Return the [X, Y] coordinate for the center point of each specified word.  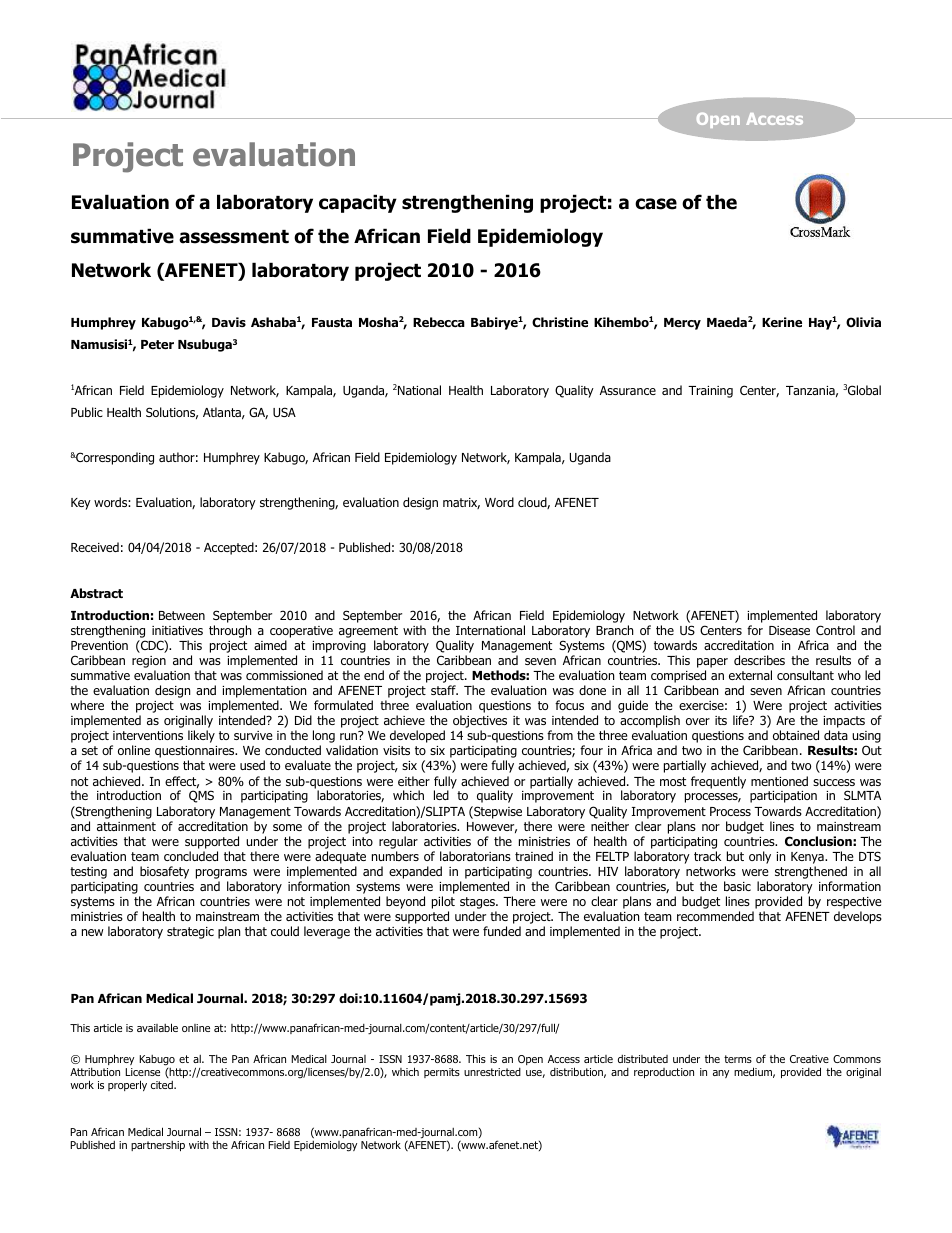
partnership [158, 1146]
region [149, 663]
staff [444, 690]
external [750, 675]
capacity [358, 203]
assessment [234, 237]
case [656, 204]
